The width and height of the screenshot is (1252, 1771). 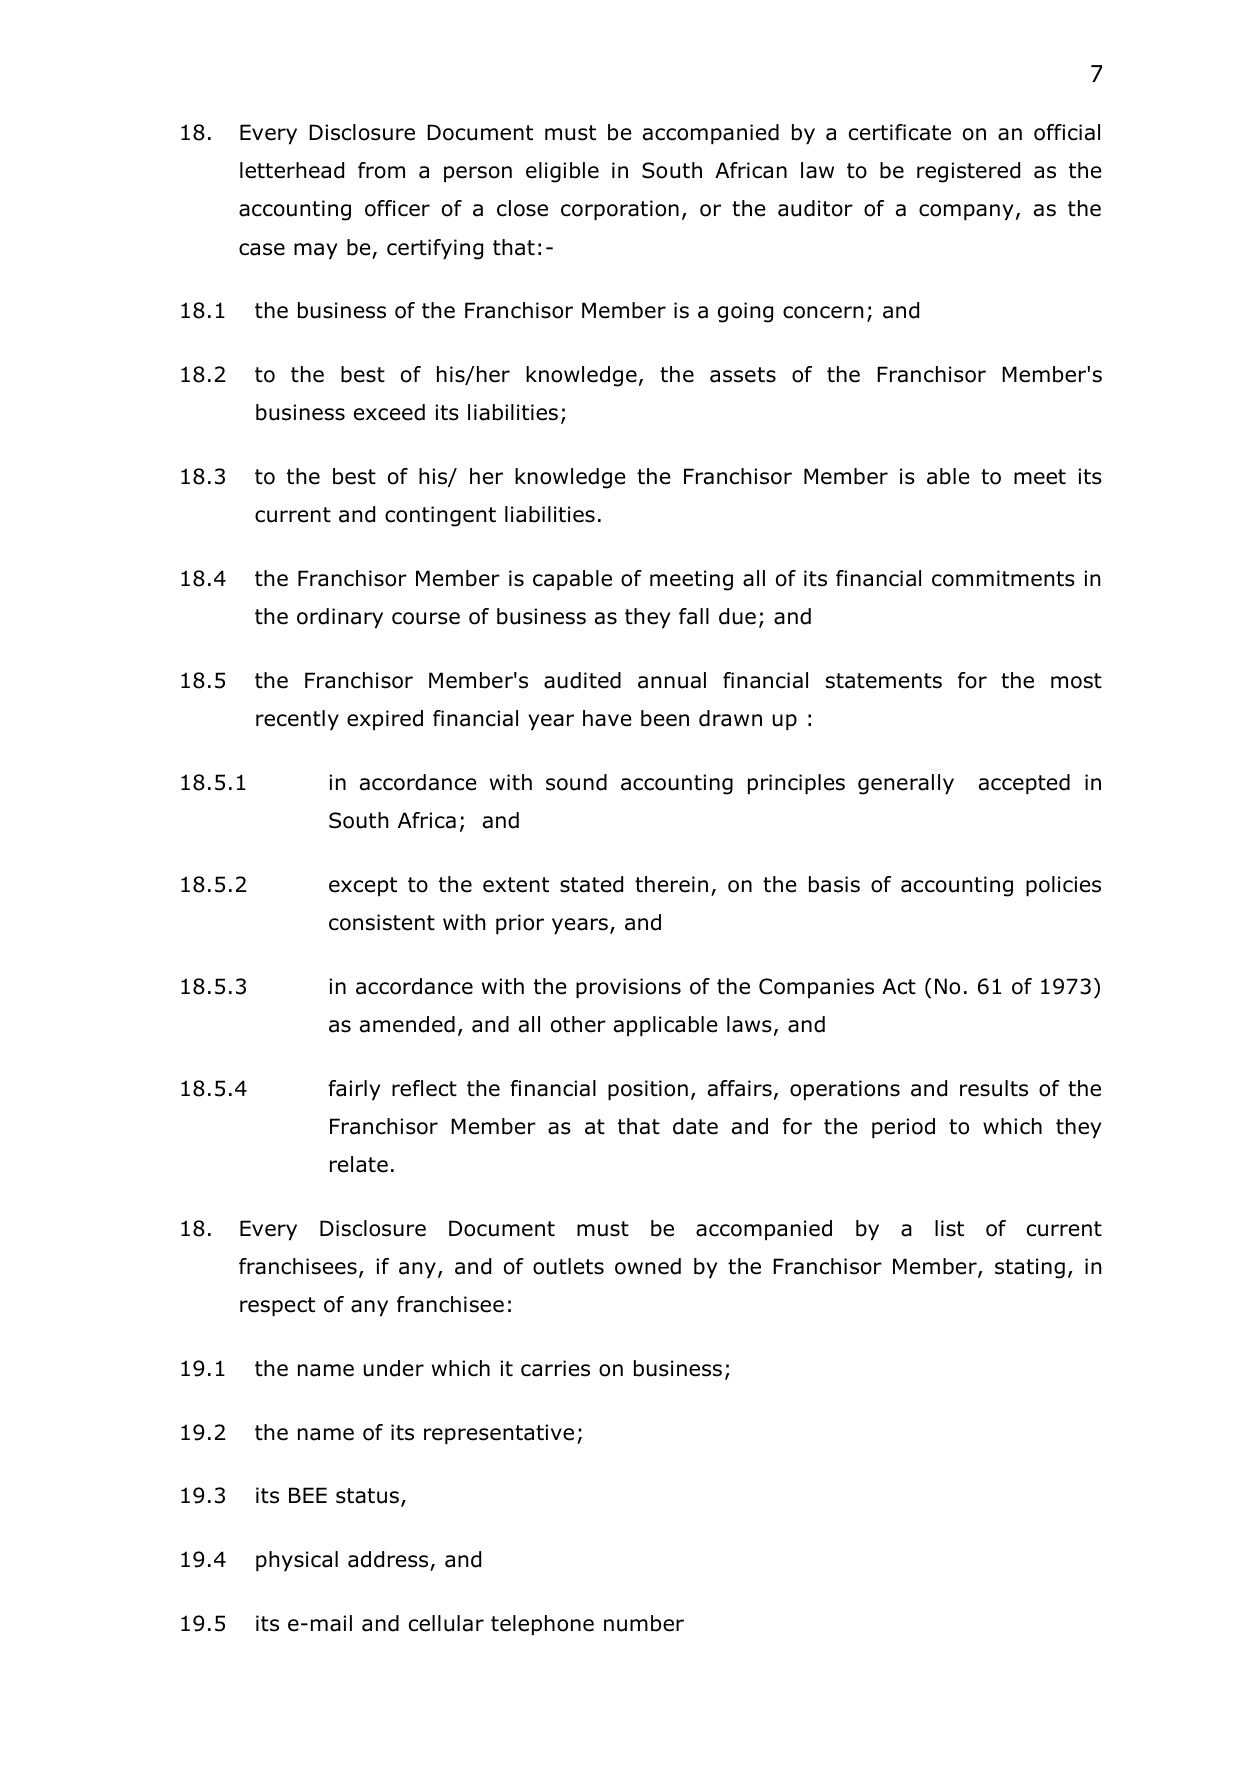 What do you see at coordinates (671, 884) in the screenshot?
I see `therein` at bounding box center [671, 884].
